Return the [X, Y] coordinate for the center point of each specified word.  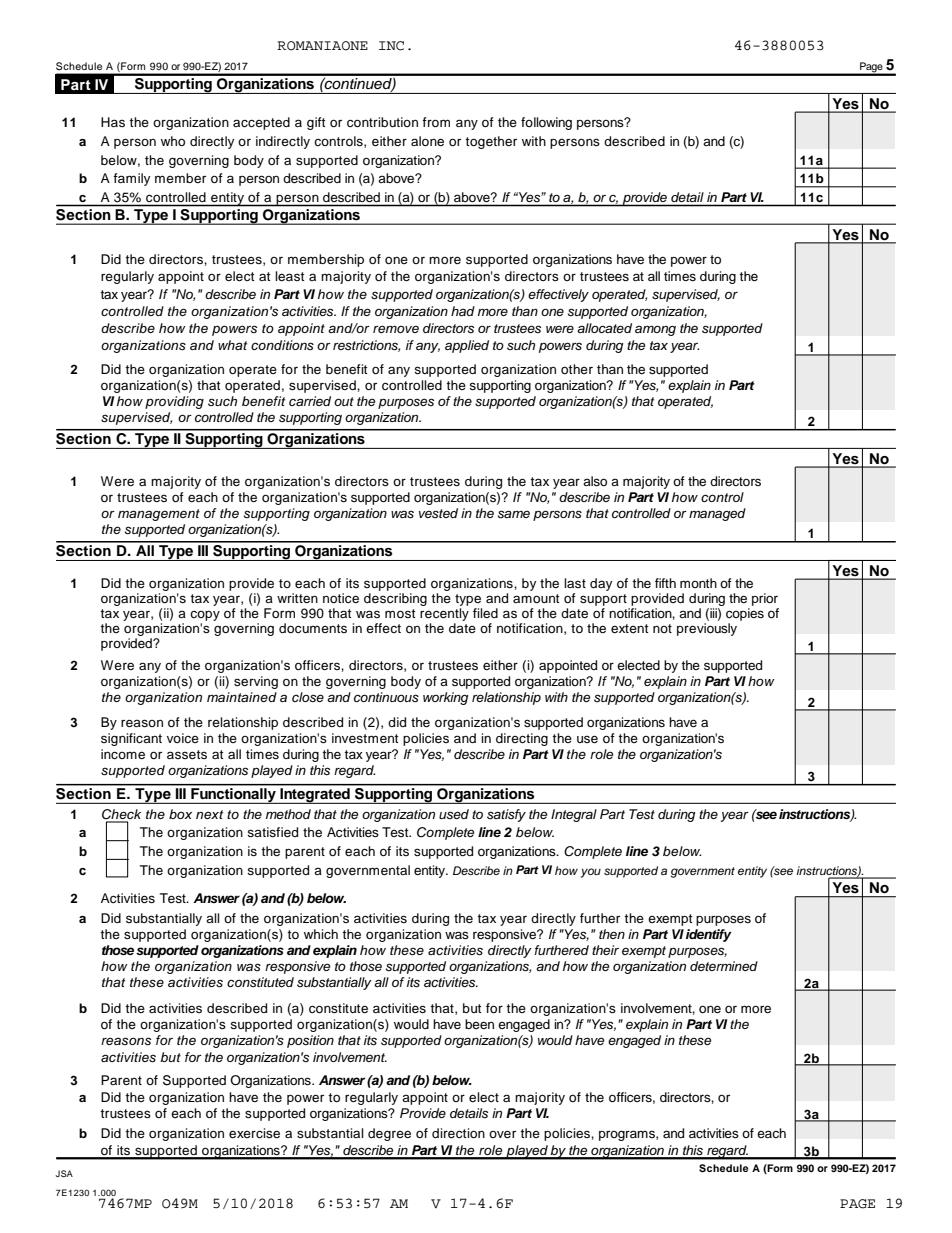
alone [427, 141]
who [173, 141]
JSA [64, 1173]
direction [458, 1133]
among [655, 330]
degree [389, 1134]
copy [205, 617]
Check [121, 814]
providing [174, 402]
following [546, 123]
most [400, 613]
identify [709, 935]
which [321, 934]
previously [707, 629]
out [344, 401]
